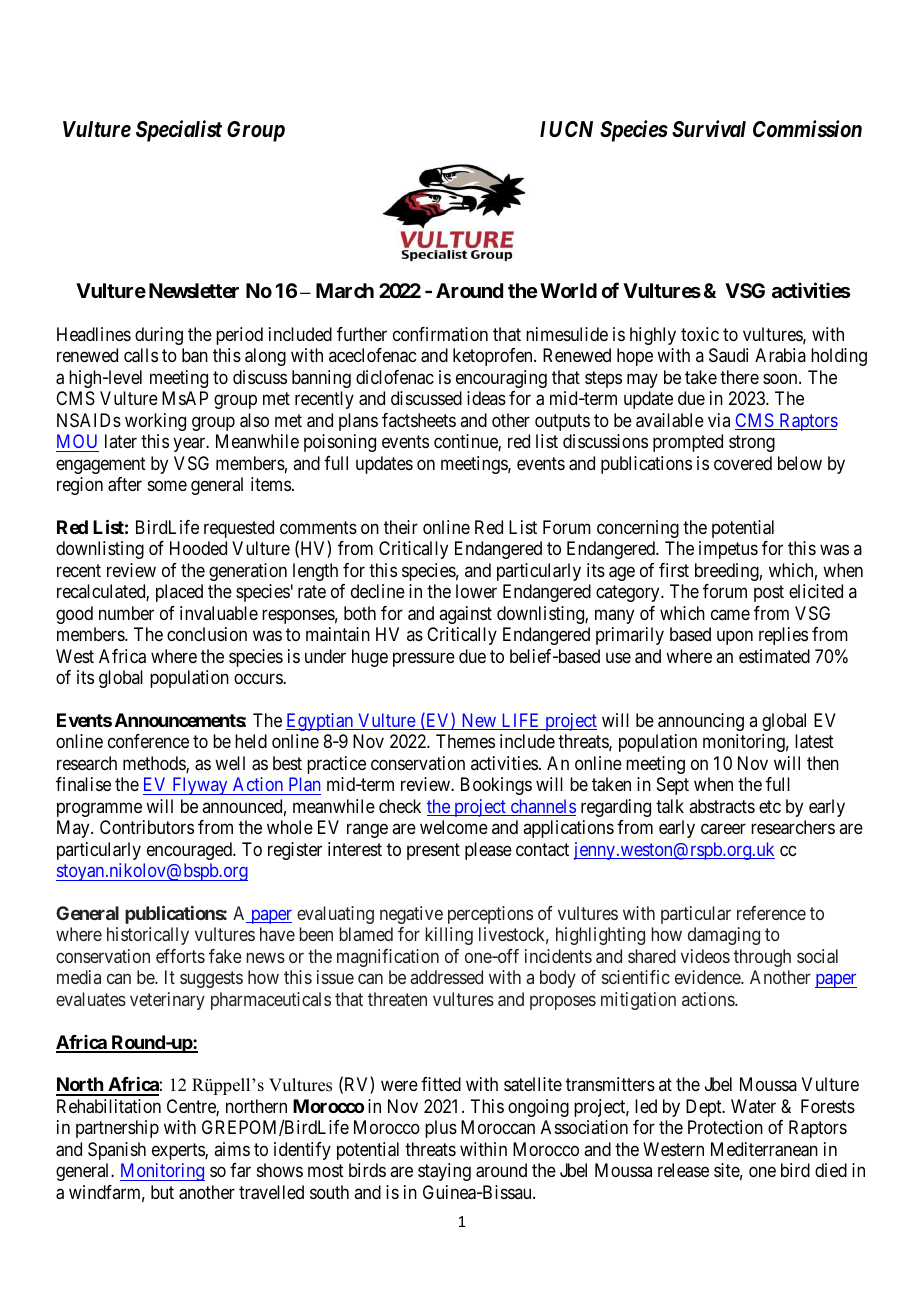 The image size is (924, 1308). I want to click on pressure, so click(424, 659).
